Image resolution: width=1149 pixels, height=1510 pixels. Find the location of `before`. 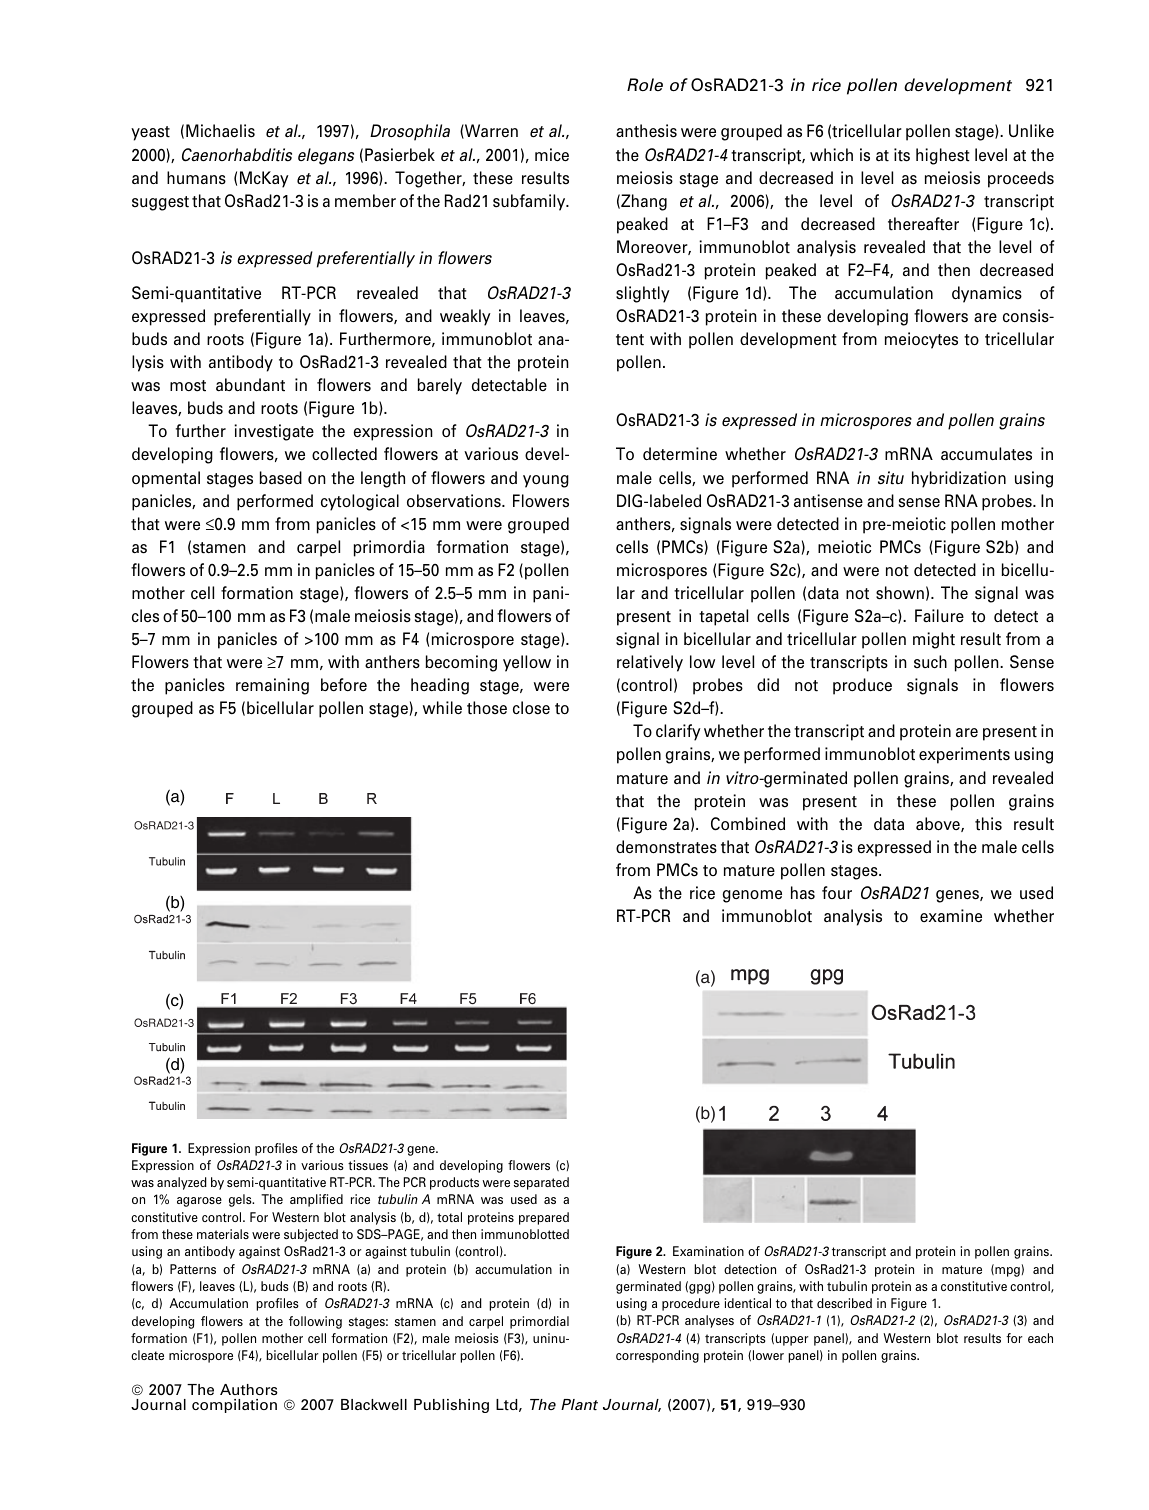

before is located at coordinates (344, 684).
